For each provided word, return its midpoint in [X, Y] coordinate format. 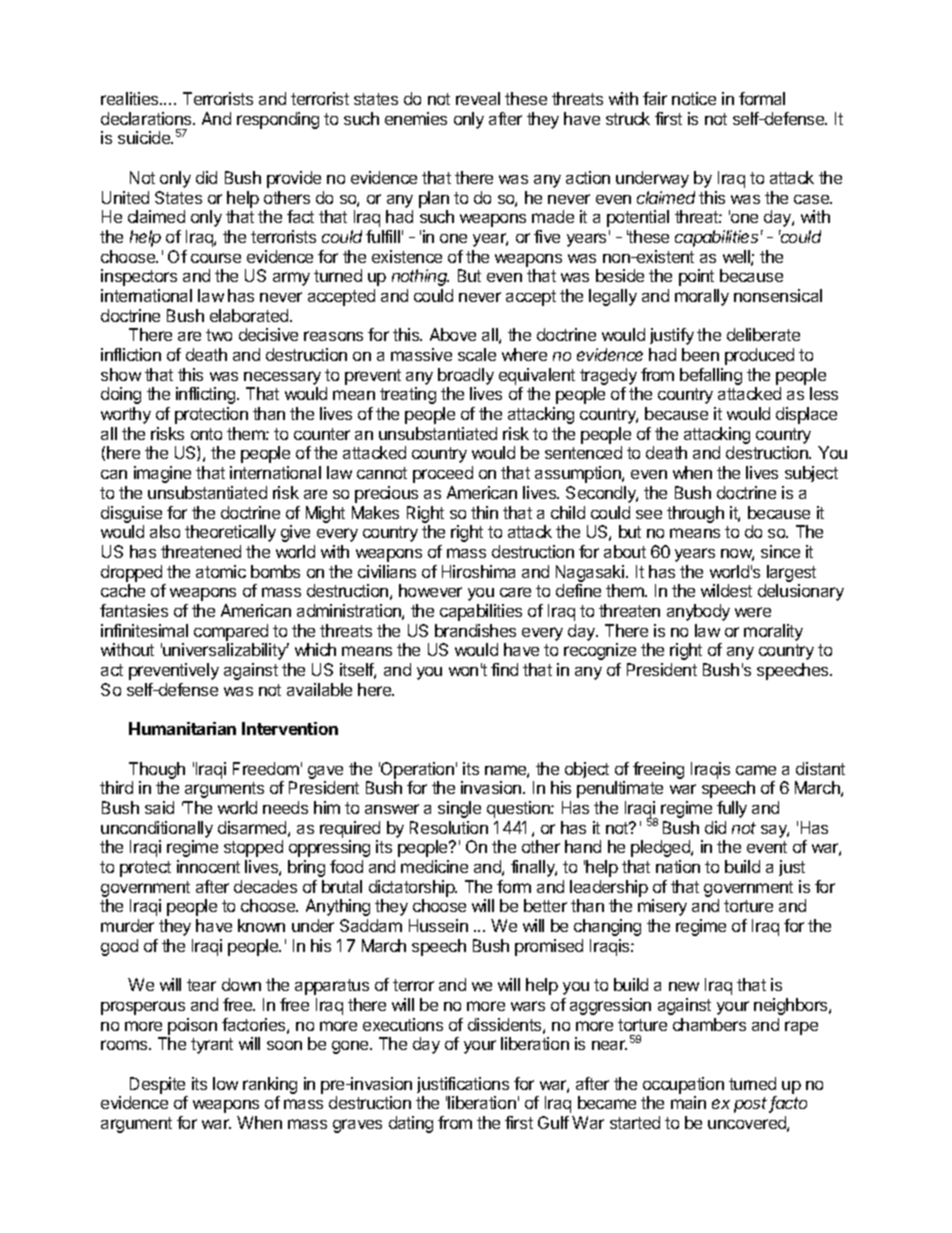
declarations [147, 118]
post [752, 1105]
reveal [478, 98]
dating [411, 1124]
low [225, 1083]
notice [694, 98]
